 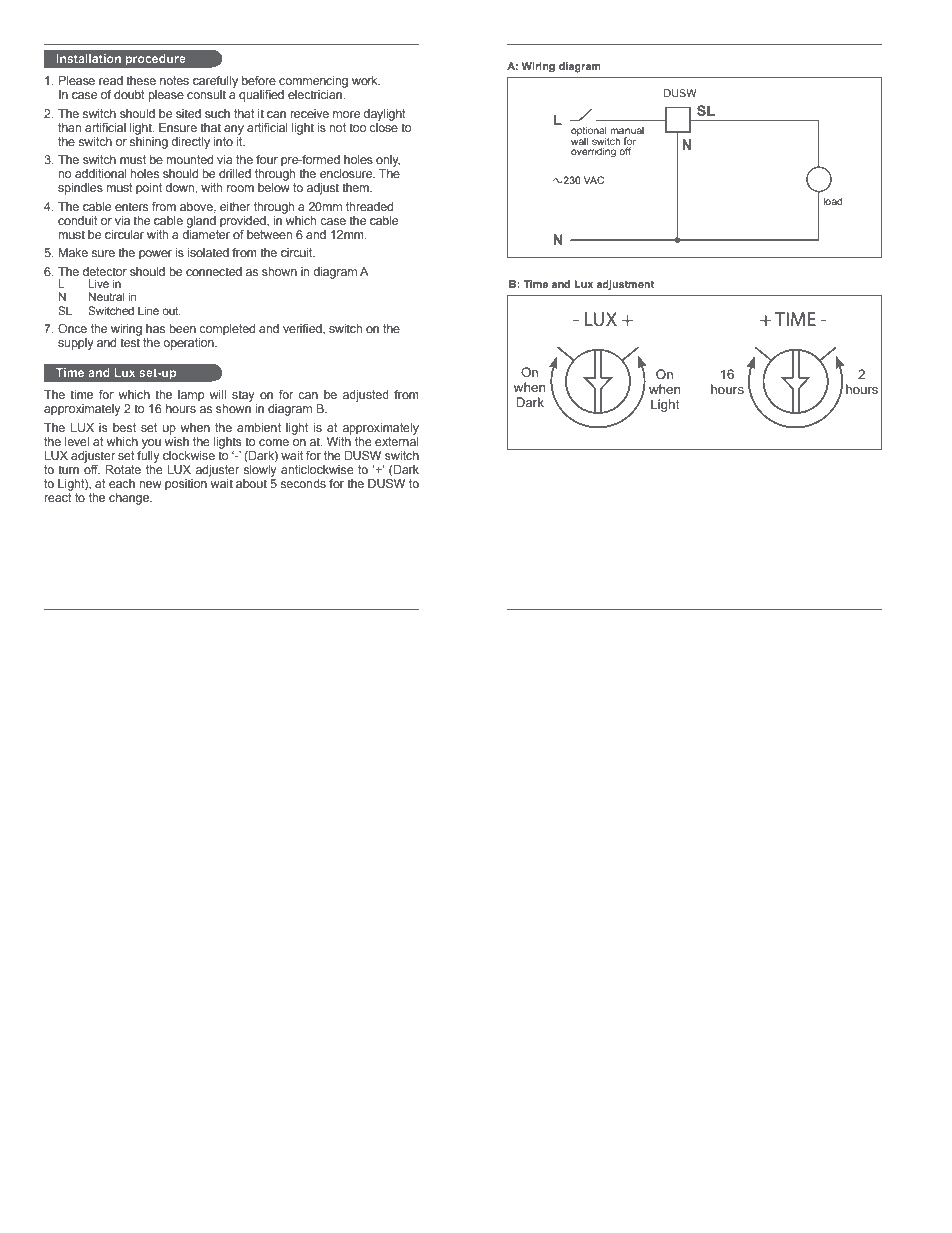 I want to click on detector, so click(x=105, y=271).
